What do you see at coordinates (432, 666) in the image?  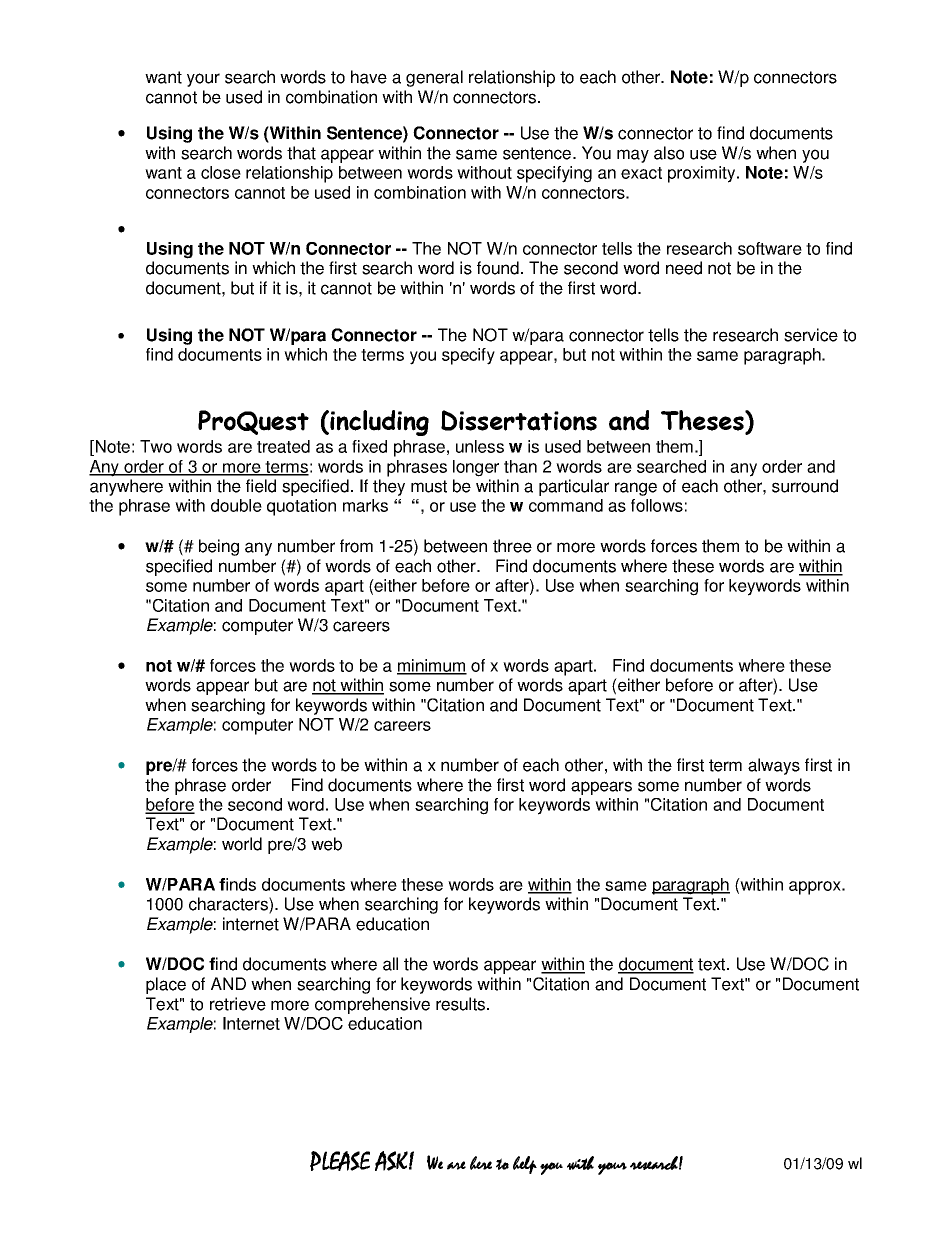 I see `minimum` at bounding box center [432, 666].
